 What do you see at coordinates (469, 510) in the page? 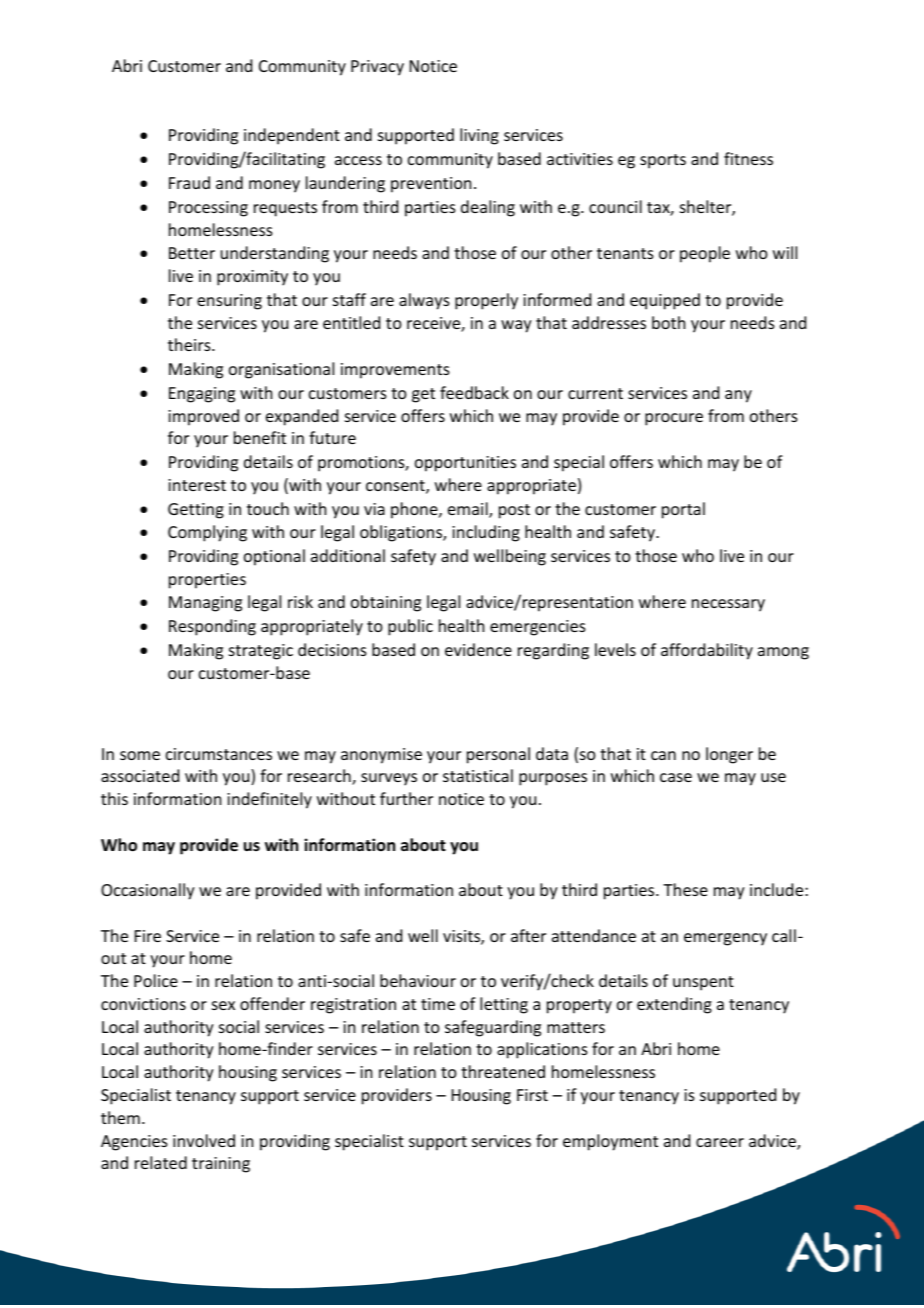
I see `email` at bounding box center [469, 510].
